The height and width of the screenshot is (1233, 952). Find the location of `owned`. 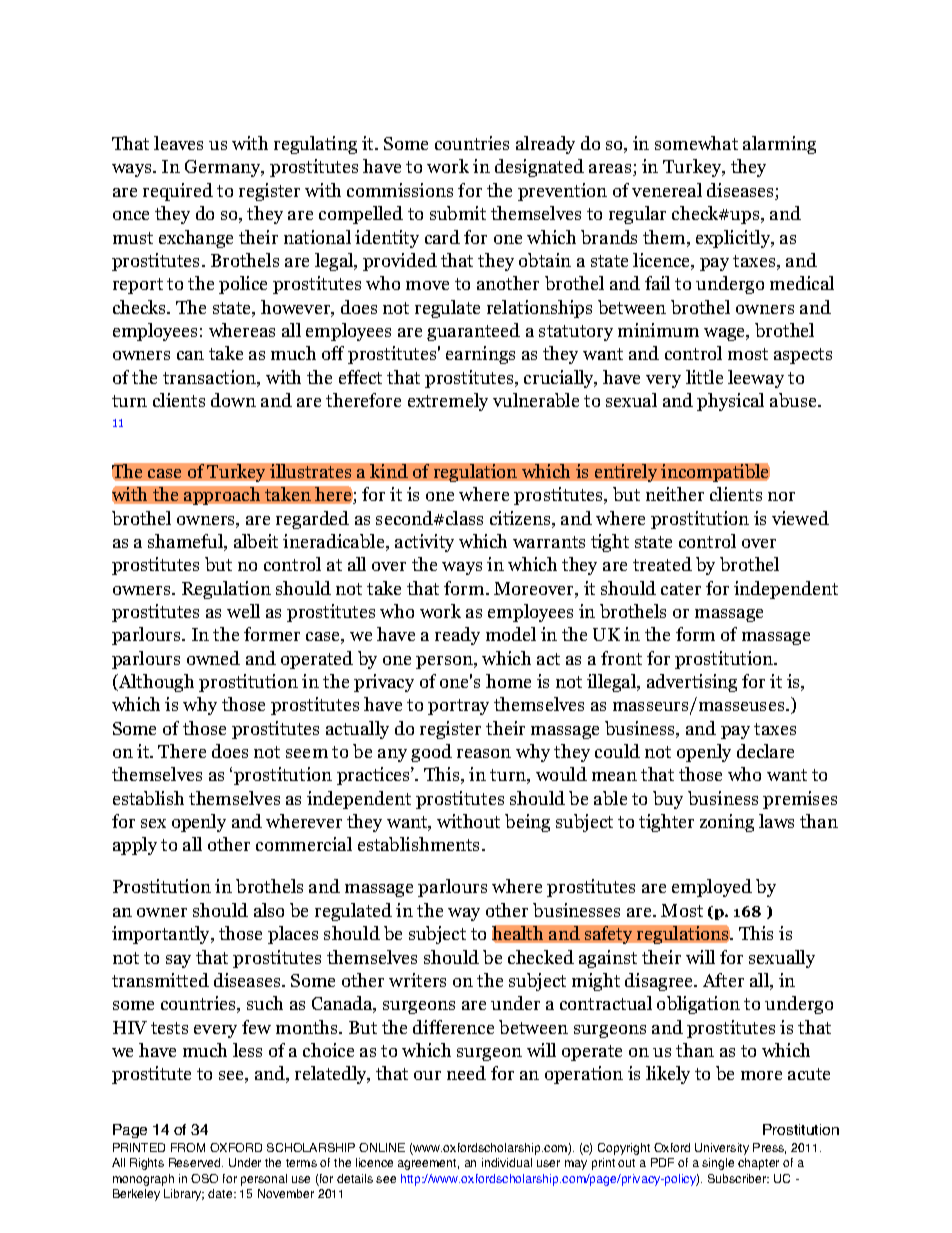

owned is located at coordinates (213, 658).
